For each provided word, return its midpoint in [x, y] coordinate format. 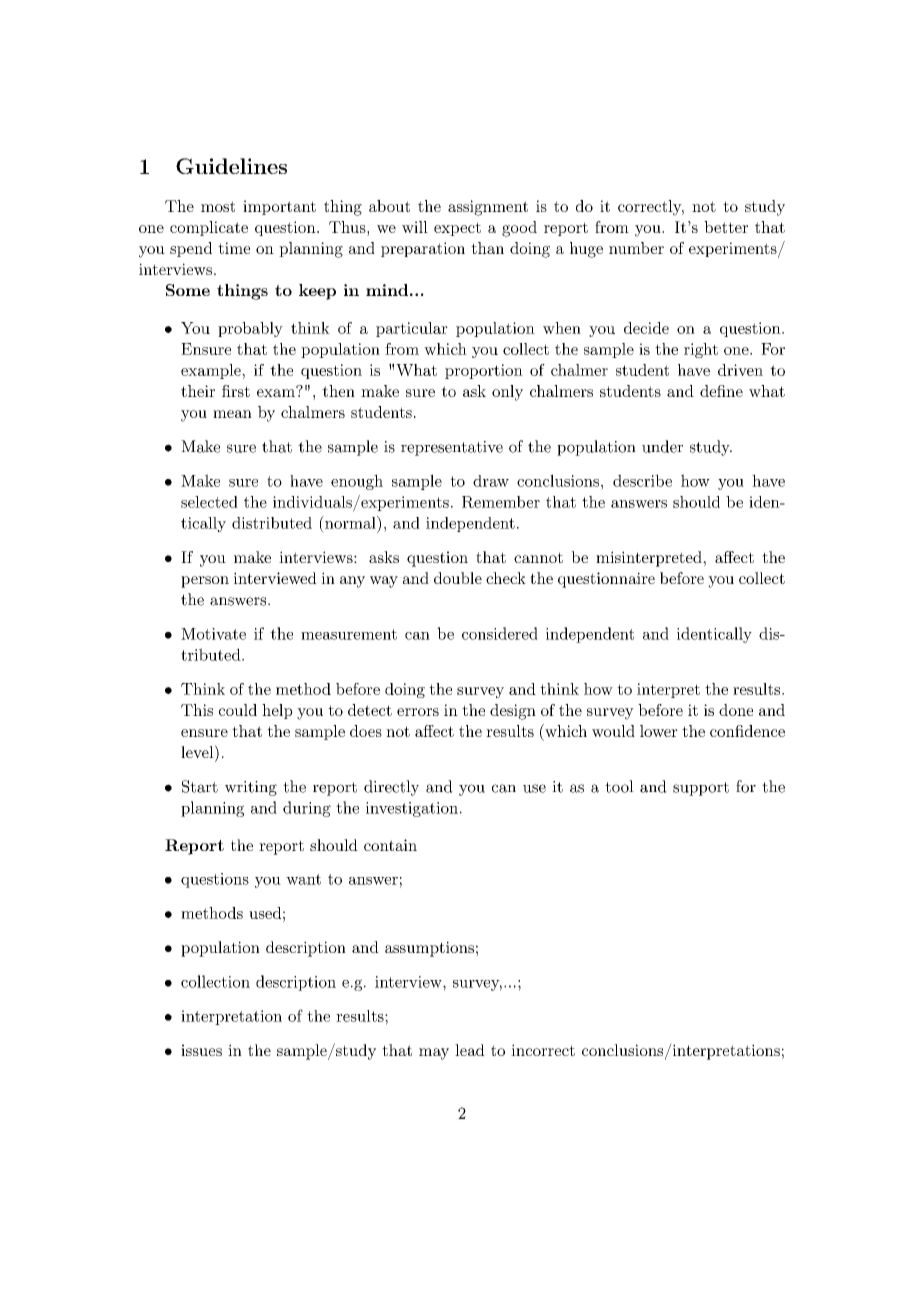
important [279, 207]
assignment [488, 208]
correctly [650, 208]
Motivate [213, 634]
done [736, 710]
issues [201, 1050]
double [458, 578]
